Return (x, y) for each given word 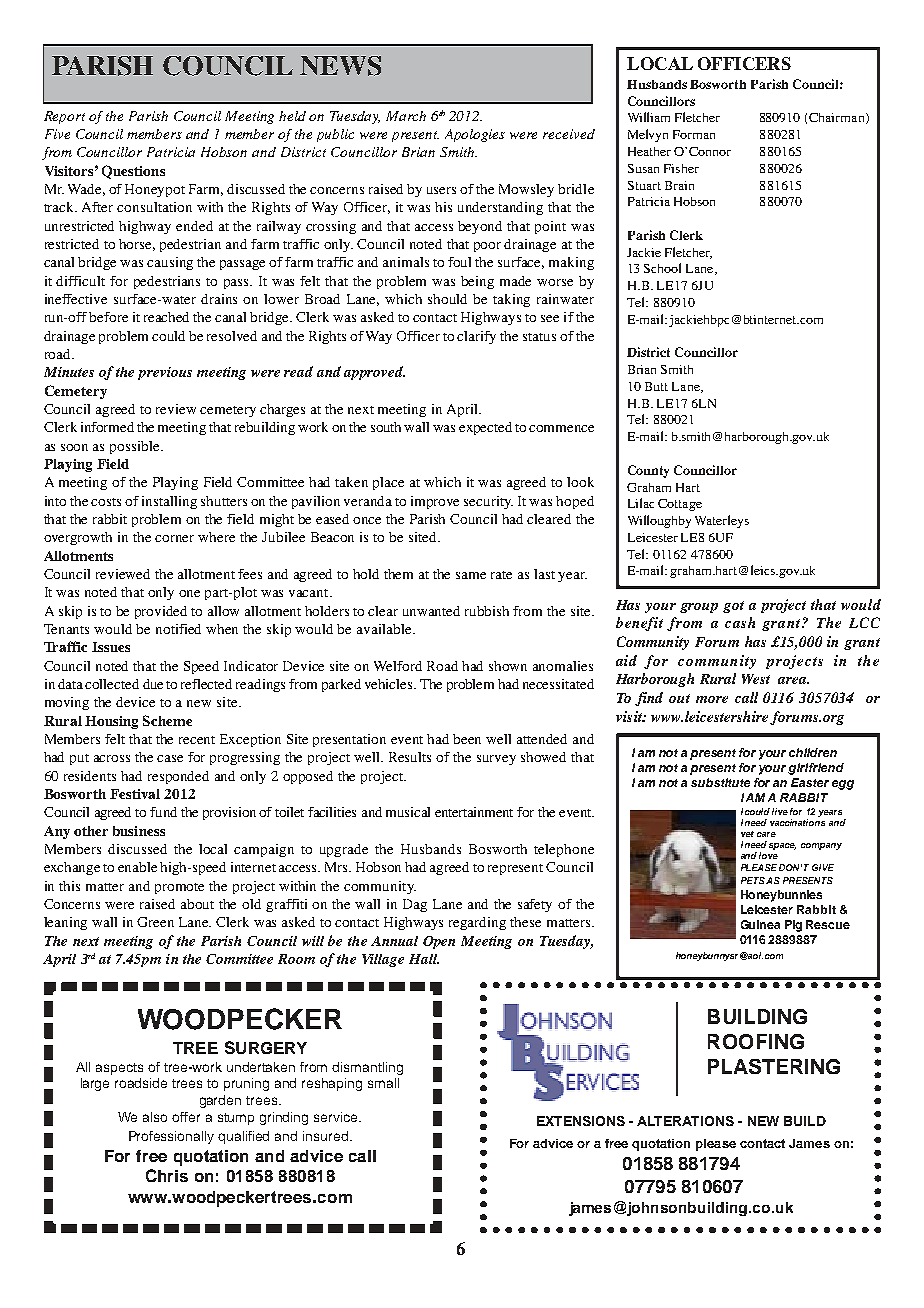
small (383, 1083)
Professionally (171, 1137)
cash (740, 622)
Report (64, 117)
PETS (753, 880)
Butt (656, 386)
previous (165, 373)
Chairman (838, 118)
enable (137, 867)
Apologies (475, 135)
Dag (415, 905)
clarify (476, 337)
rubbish (487, 611)
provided (161, 612)
